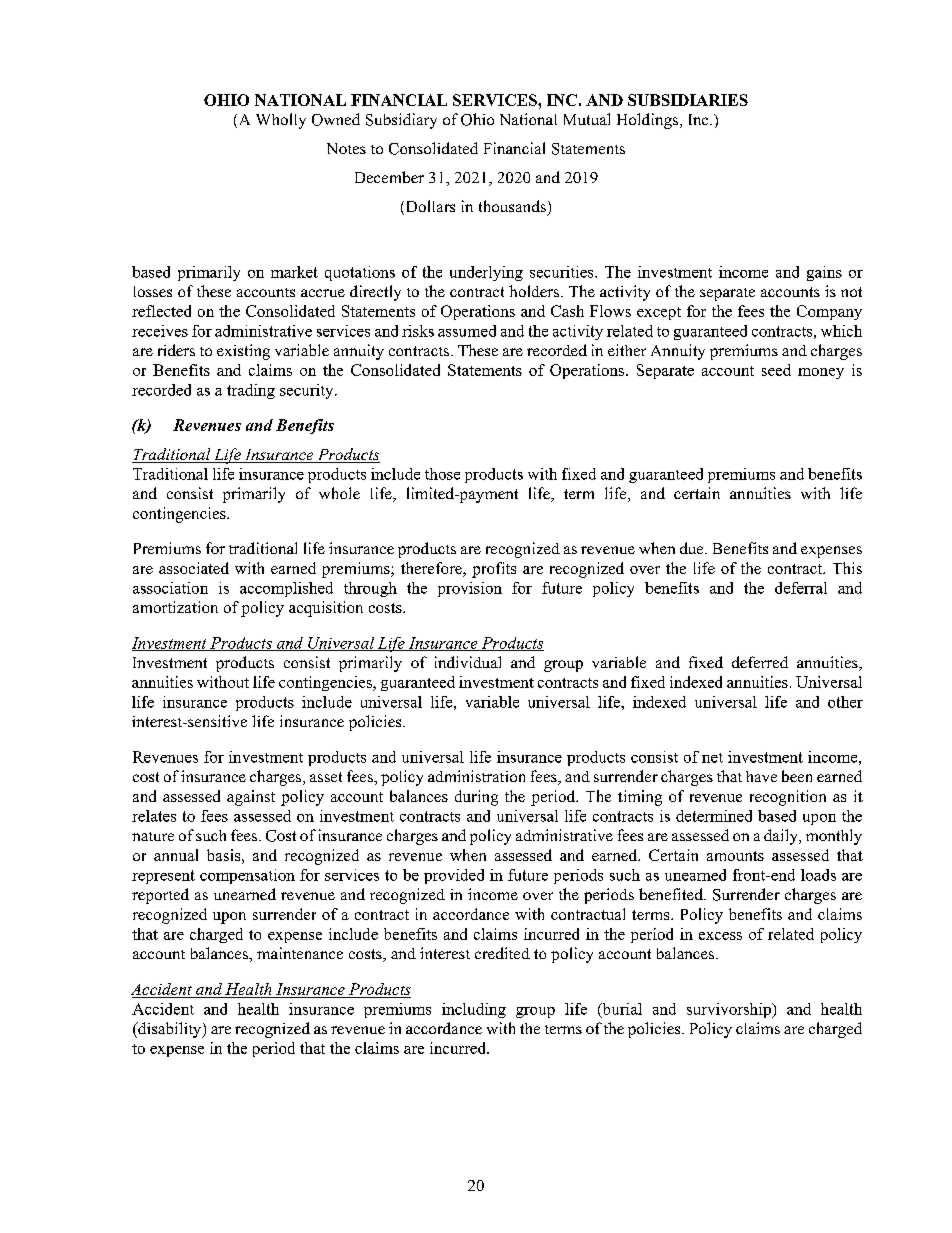 The width and height of the image is (952, 1233). What do you see at coordinates (281, 121) in the image?
I see `Wholly` at bounding box center [281, 121].
